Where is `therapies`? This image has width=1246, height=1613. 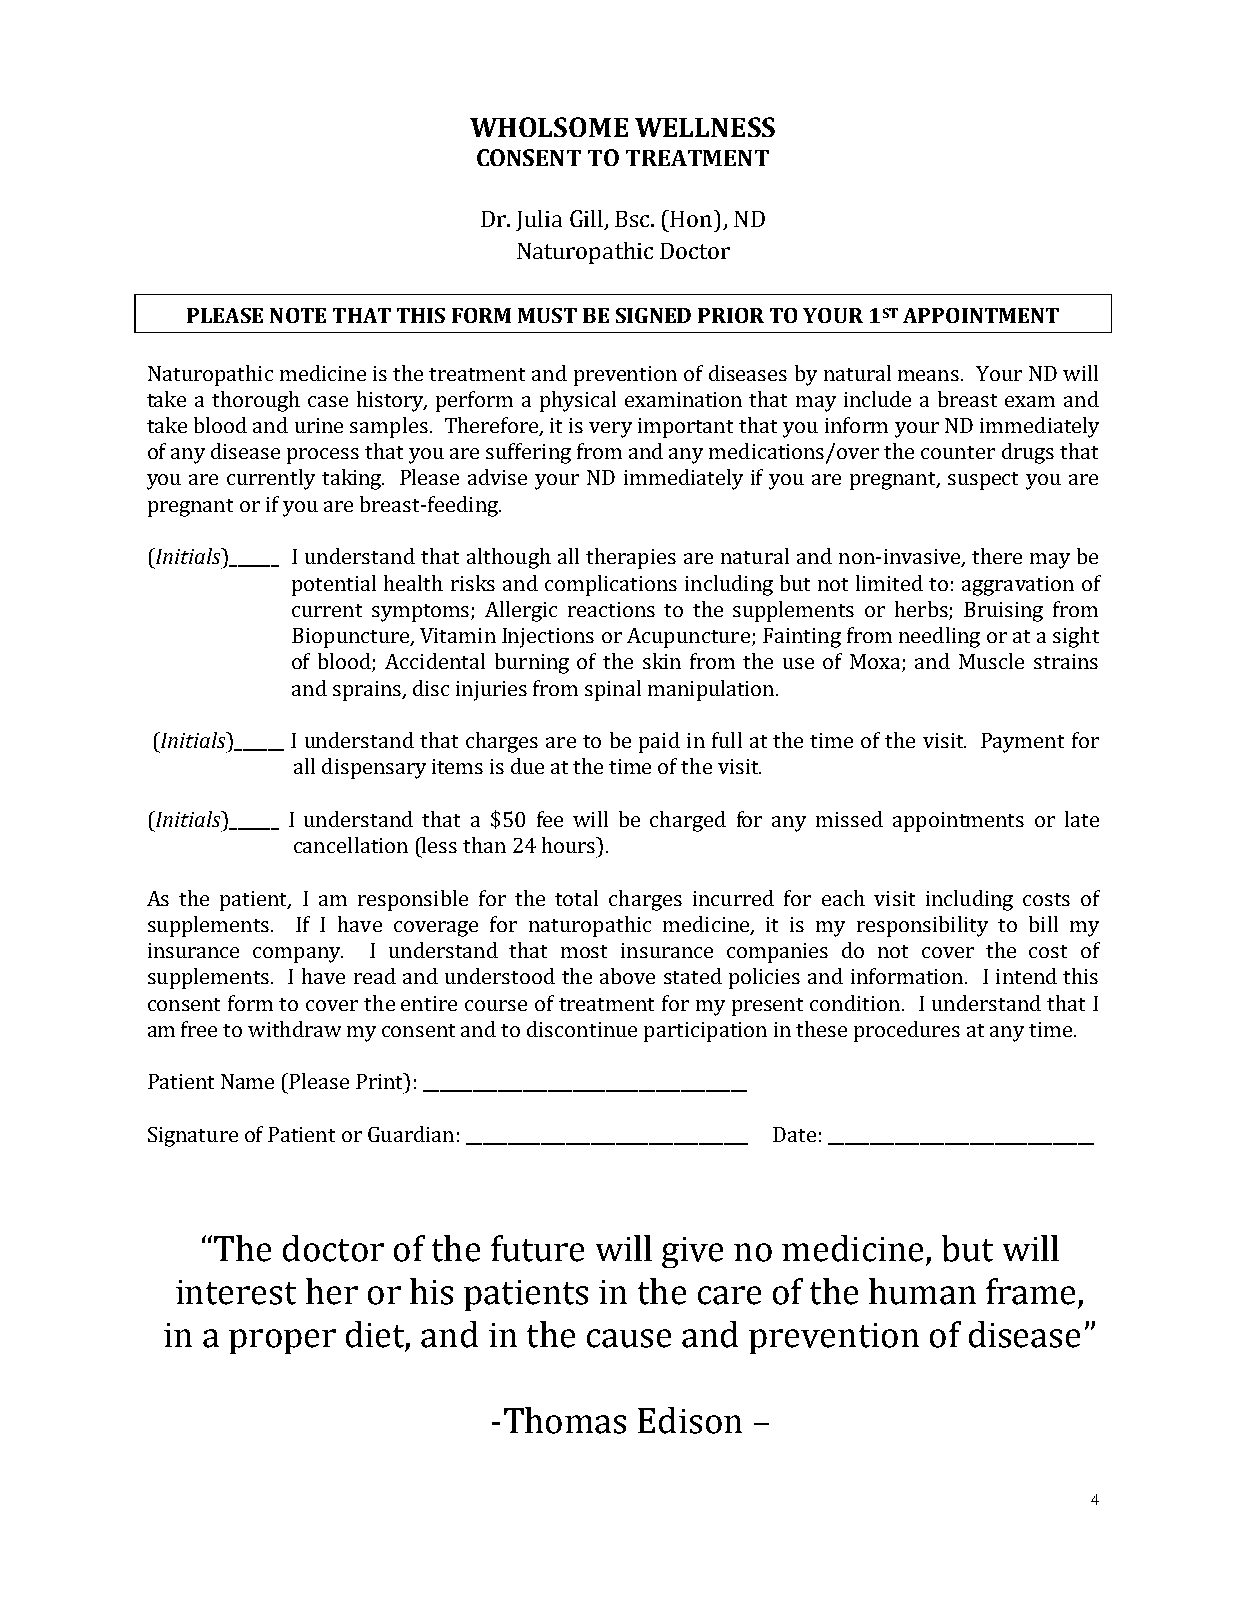
therapies is located at coordinates (631, 558).
